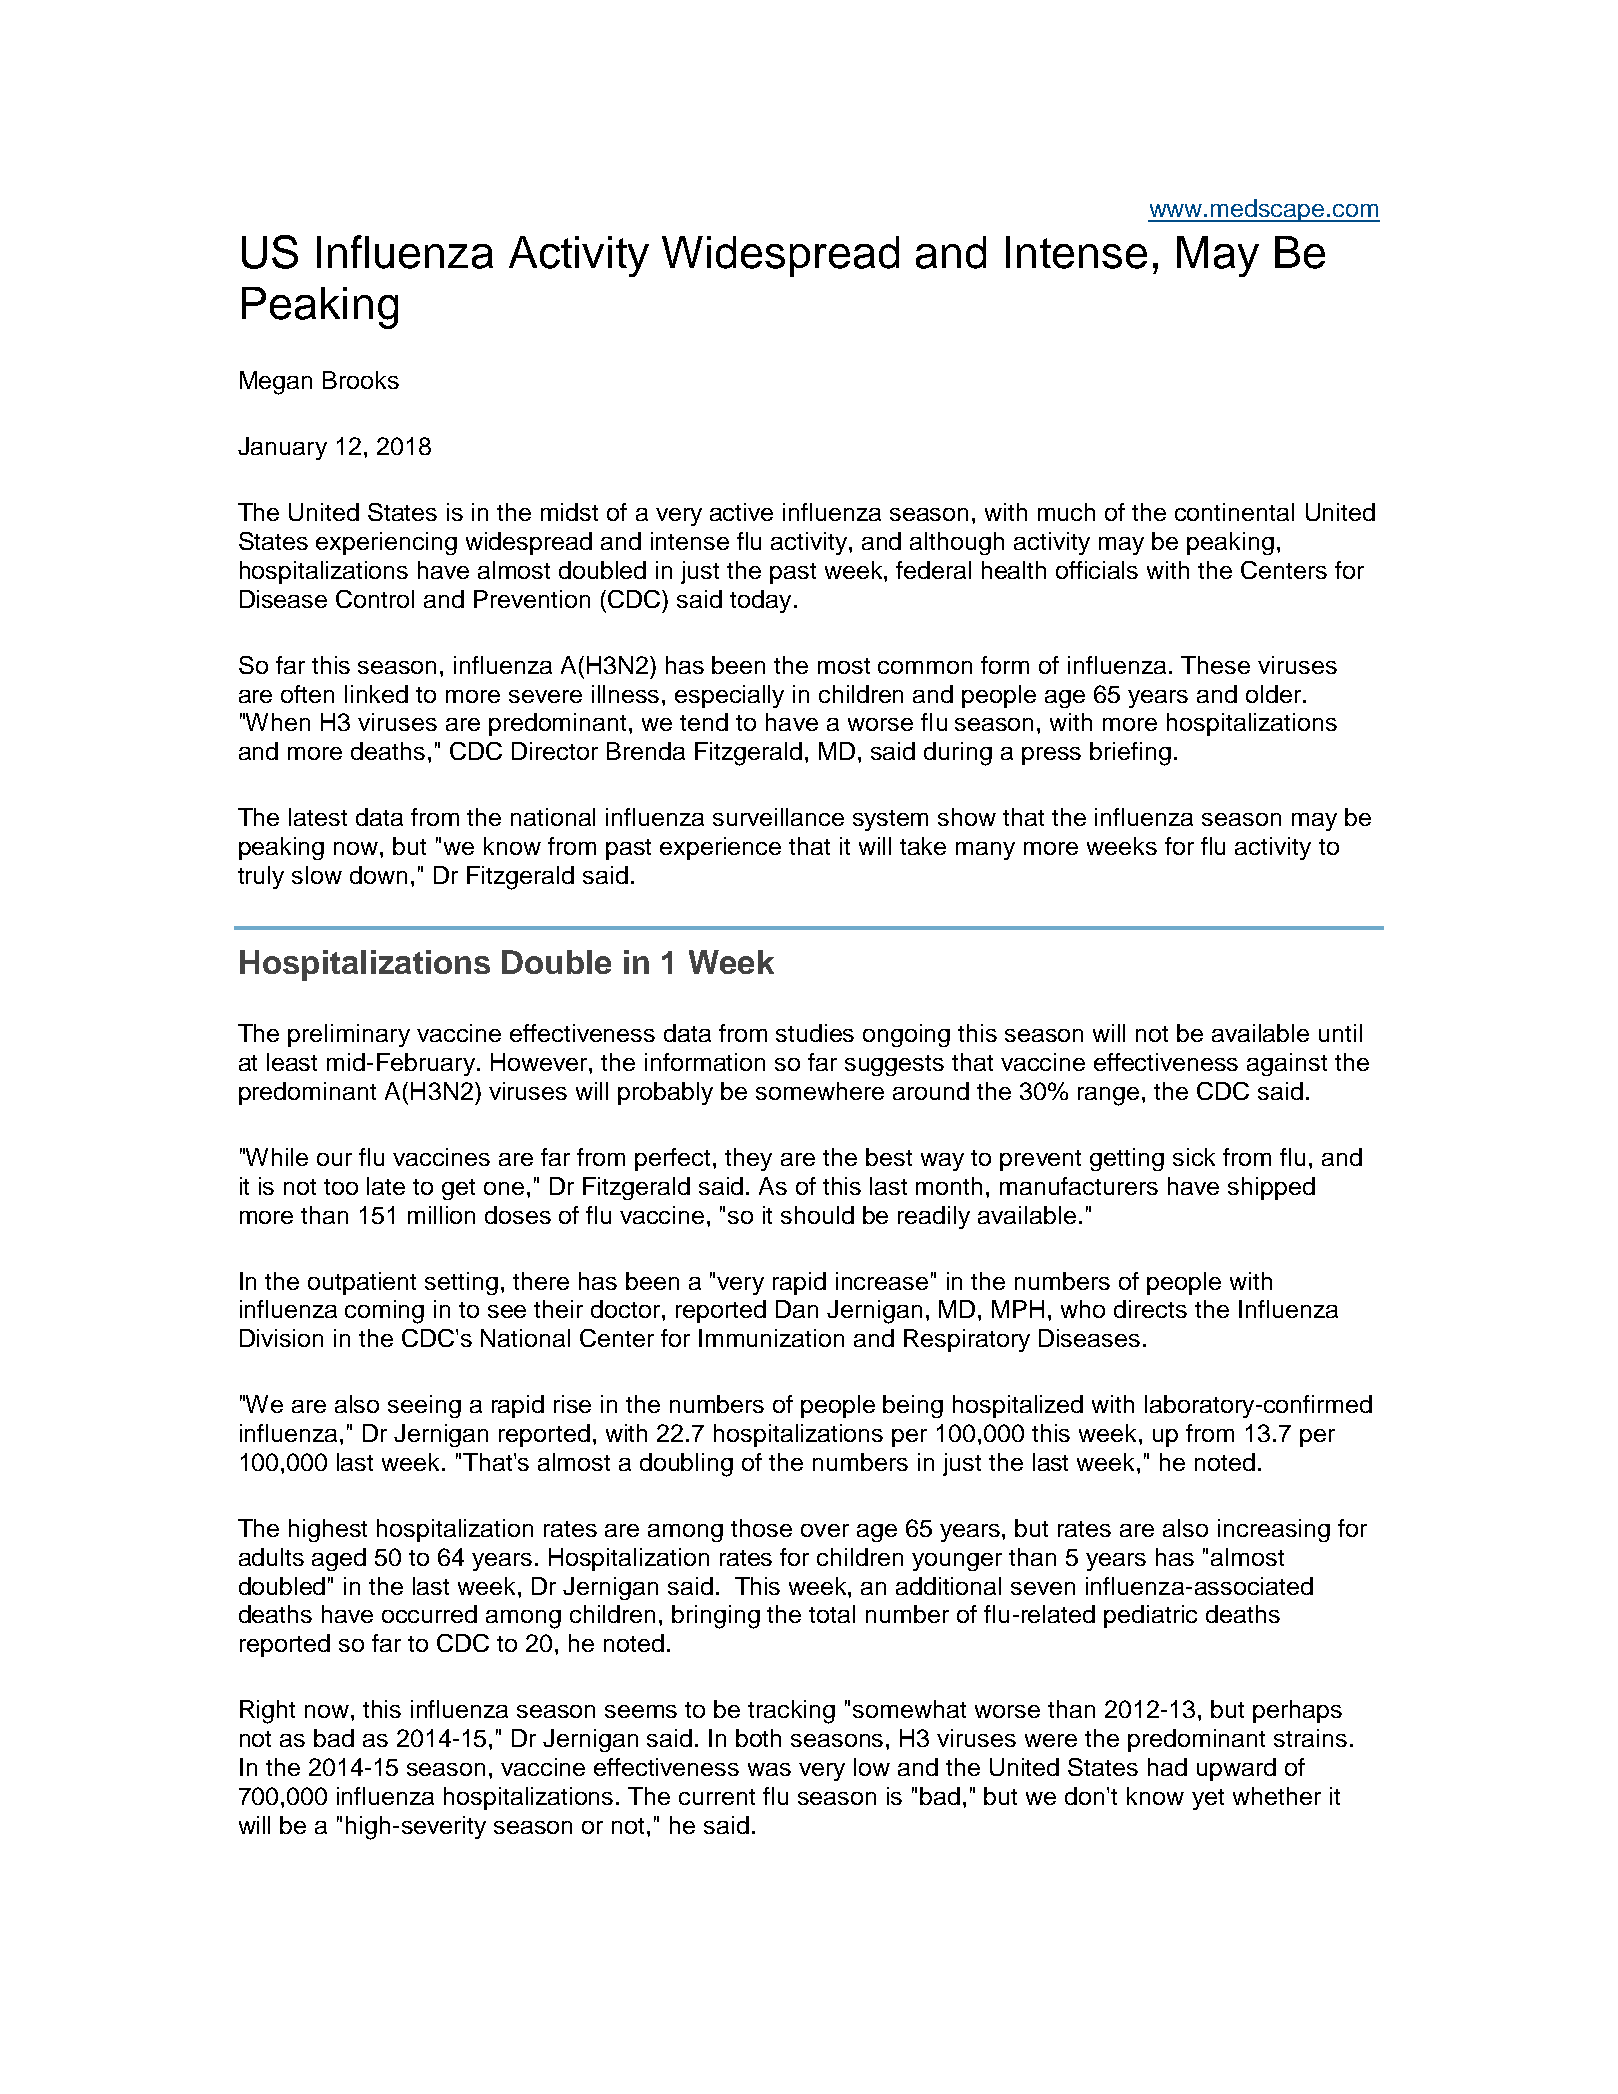 The height and width of the screenshot is (2094, 1618). What do you see at coordinates (820, 1091) in the screenshot?
I see `somewhere` at bounding box center [820, 1091].
